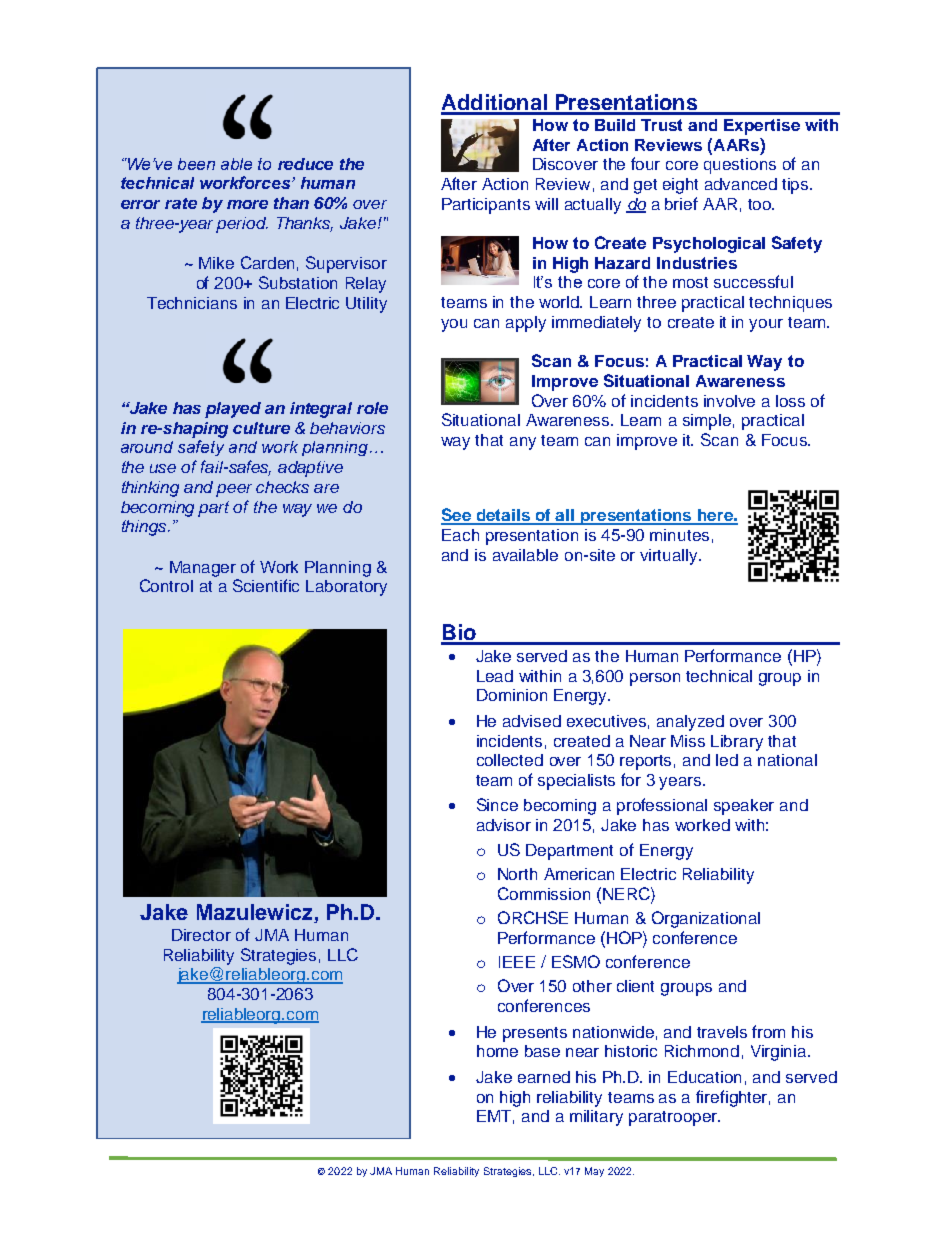 This document has width=952, height=1233. What do you see at coordinates (546, 204) in the document?
I see `will` at bounding box center [546, 204].
